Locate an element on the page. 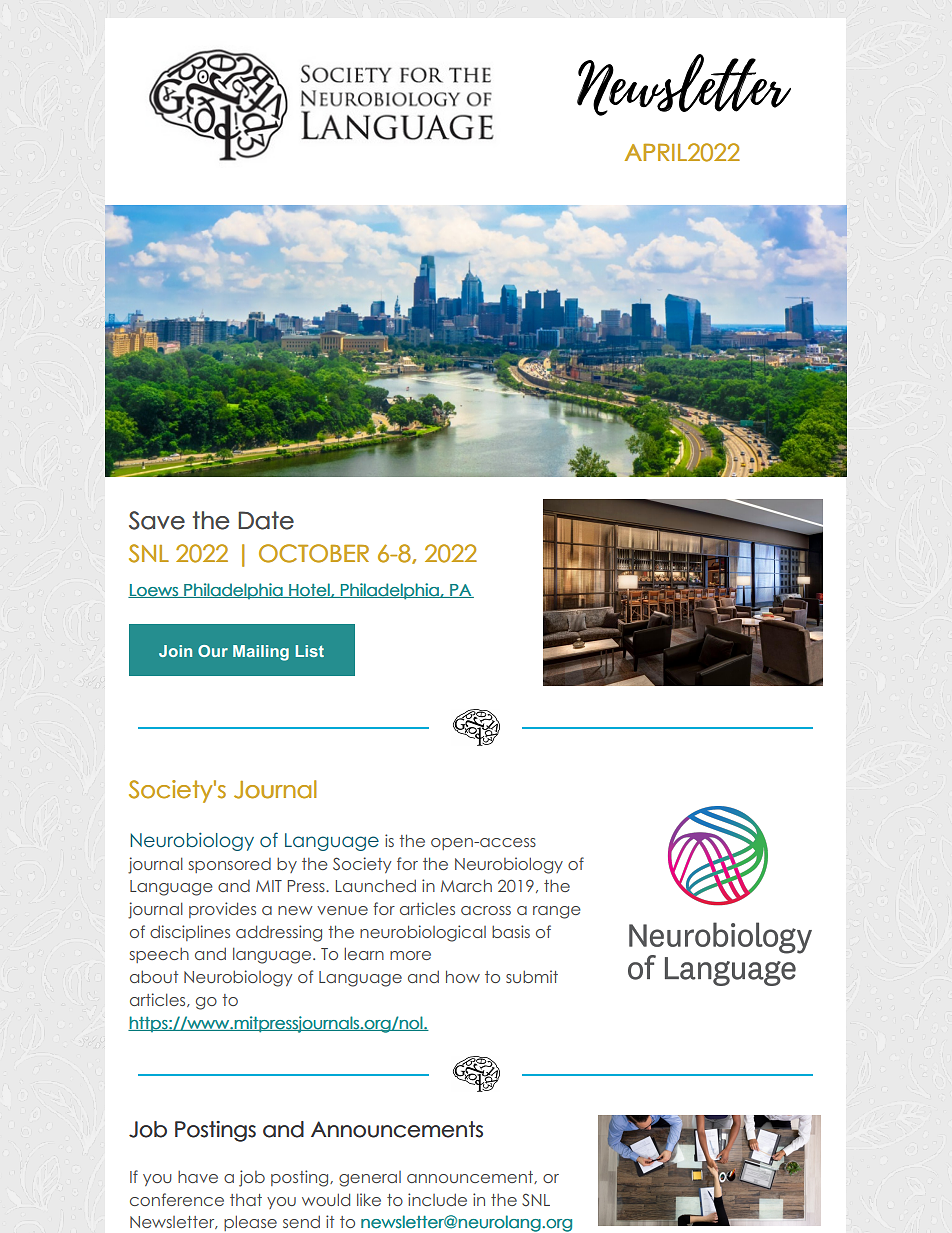  conference is located at coordinates (177, 1199).
